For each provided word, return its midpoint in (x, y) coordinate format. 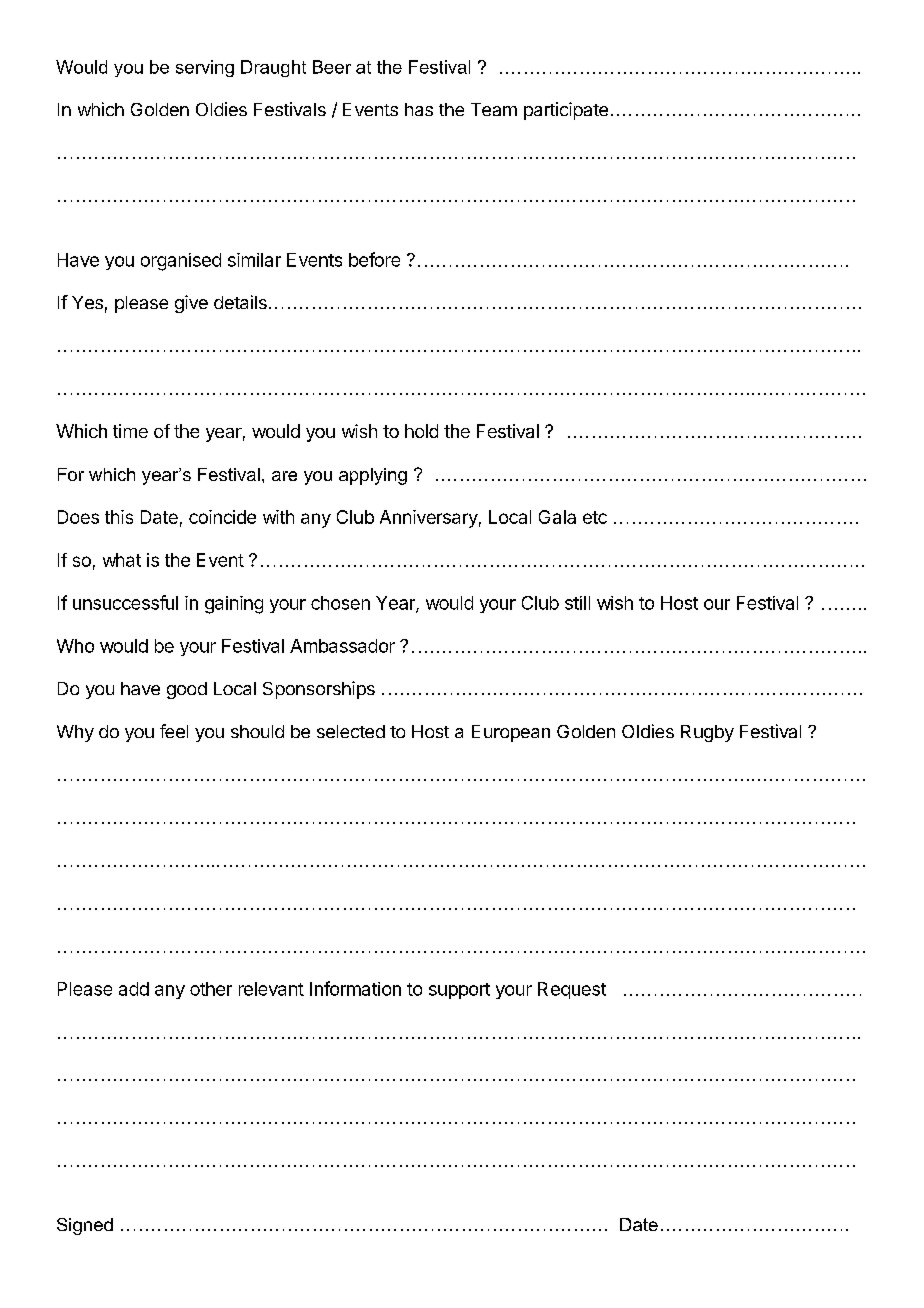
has (419, 109)
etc (595, 517)
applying (373, 476)
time (130, 431)
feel (174, 731)
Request (572, 990)
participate (566, 111)
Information (355, 988)
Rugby (707, 733)
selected (351, 731)
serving (205, 68)
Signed (85, 1226)
